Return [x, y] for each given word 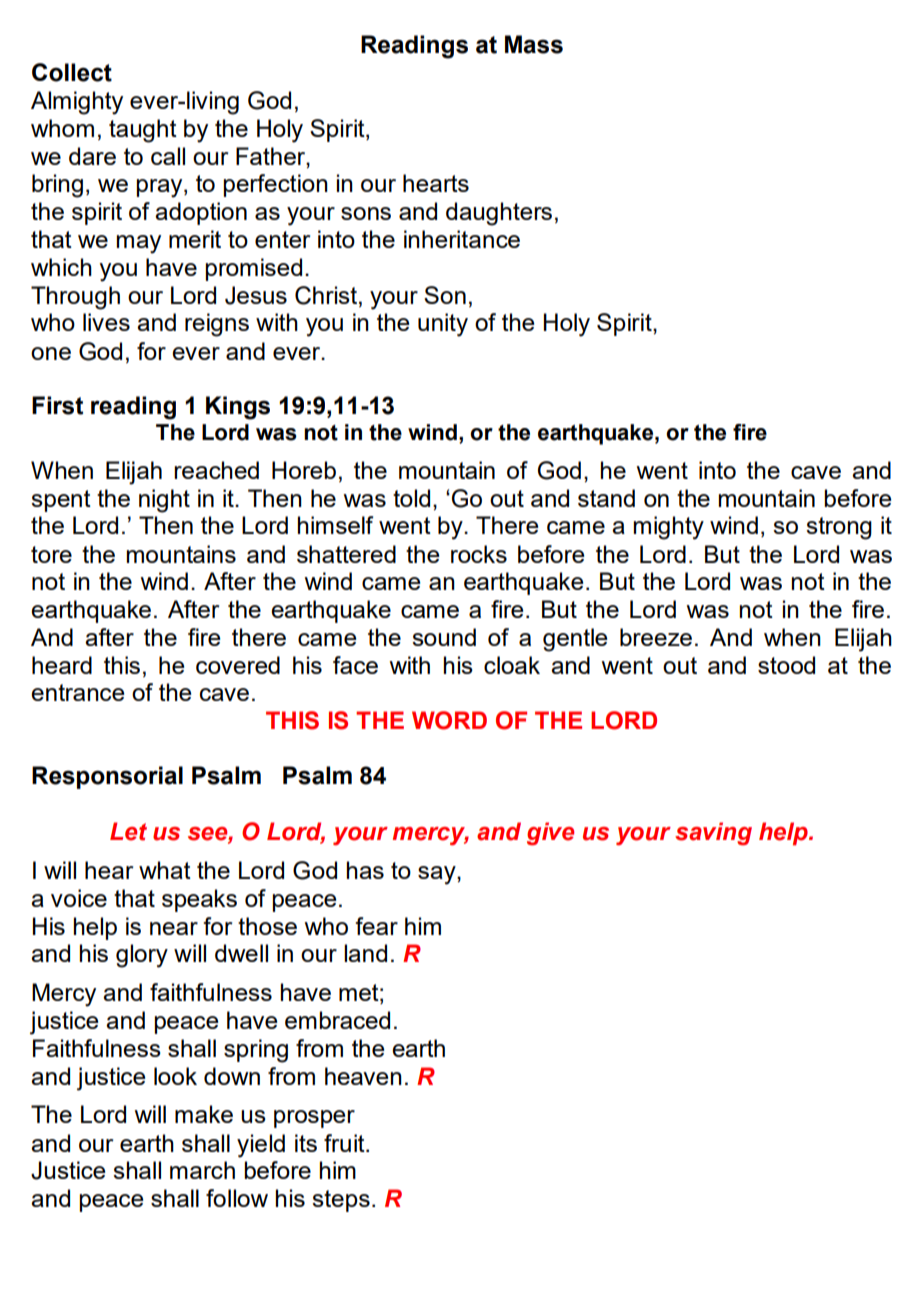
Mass [534, 44]
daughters [499, 214]
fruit [345, 1143]
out [680, 665]
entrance [77, 692]
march [202, 1170]
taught [143, 131]
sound [444, 637]
